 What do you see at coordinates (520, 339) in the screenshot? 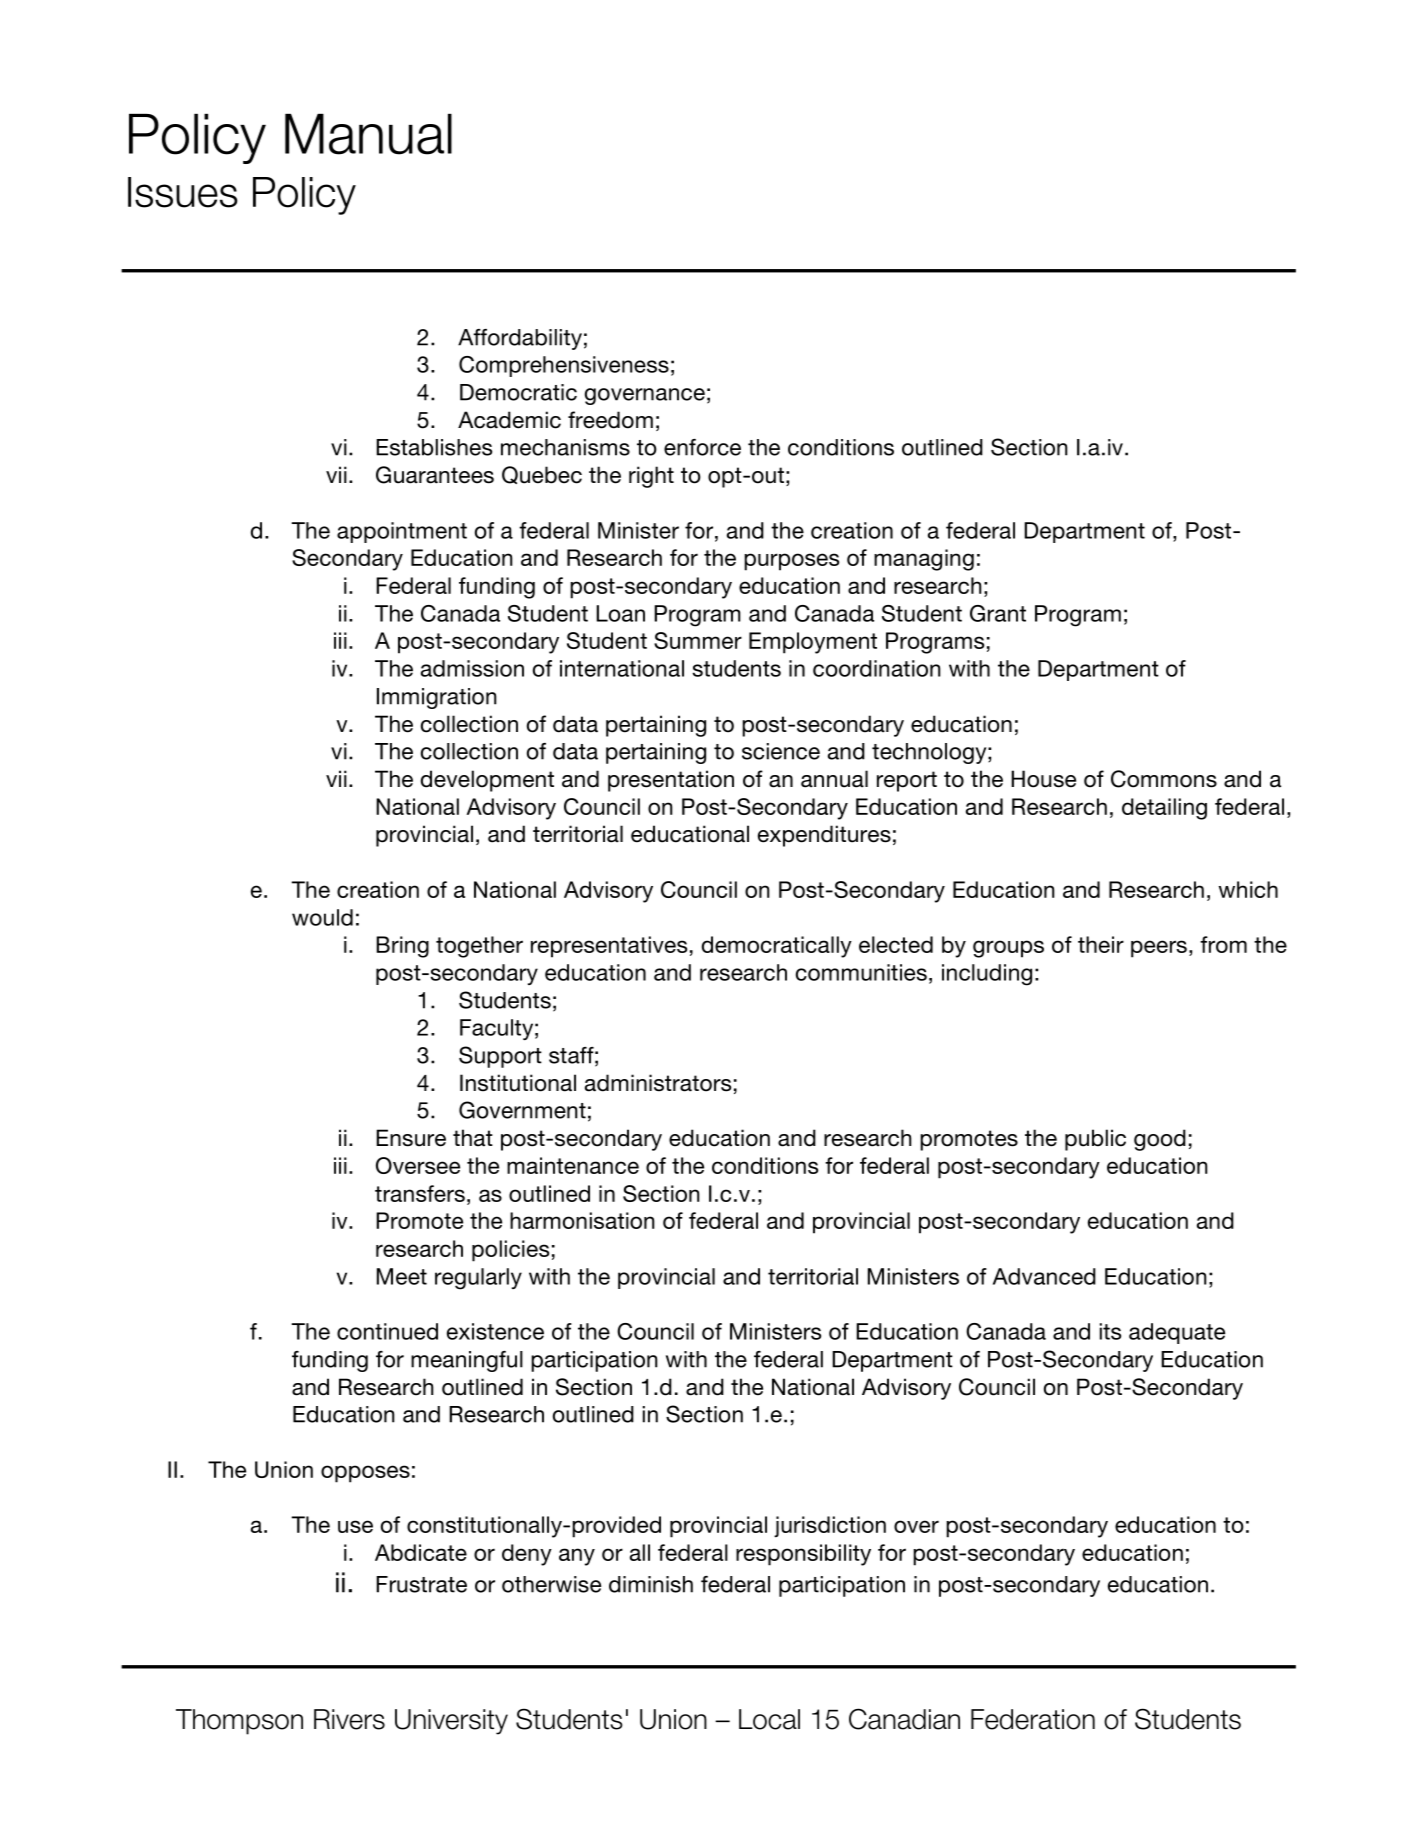
I see `Affordability` at bounding box center [520, 339].
